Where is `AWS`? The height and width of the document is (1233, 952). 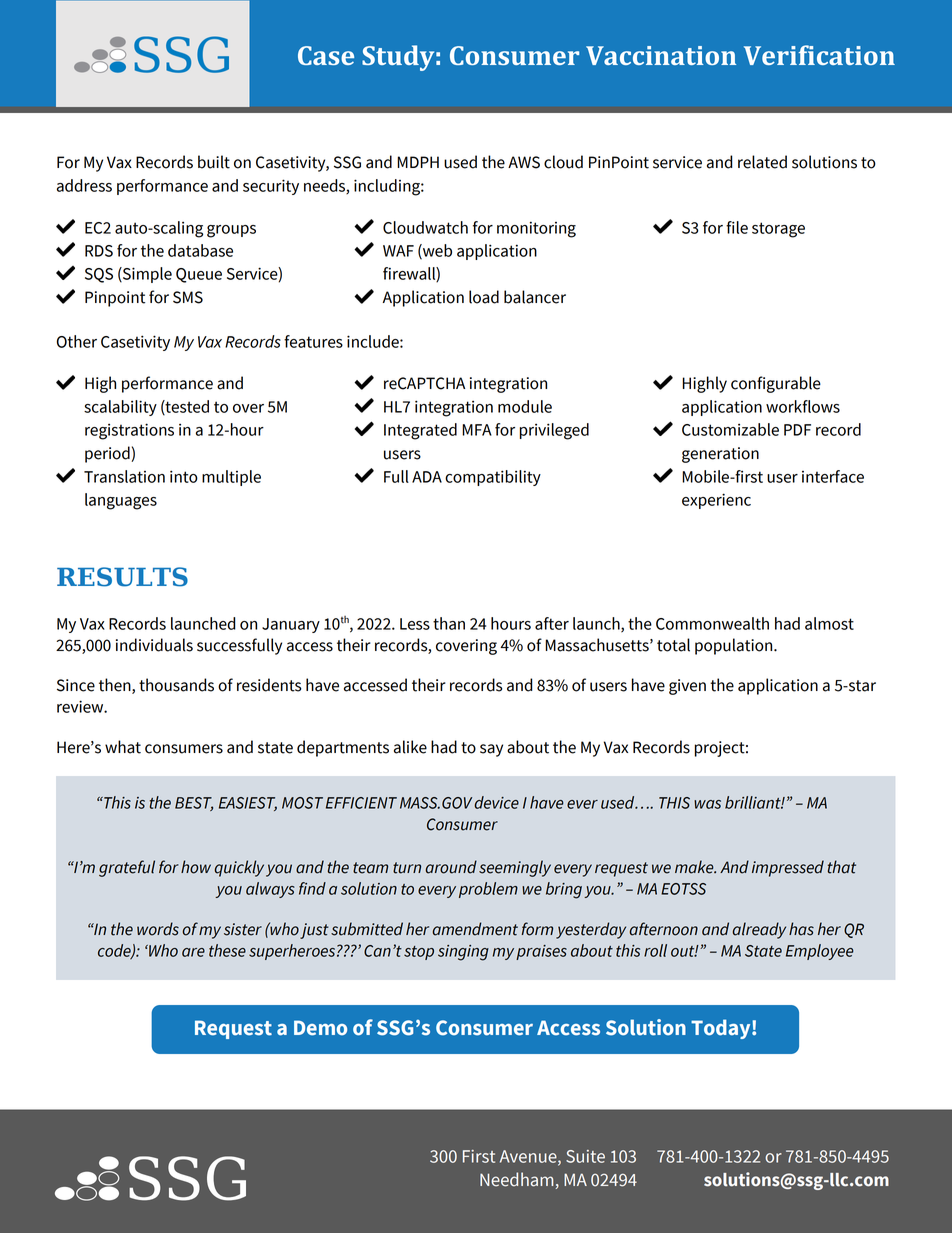
AWS is located at coordinates (524, 162).
